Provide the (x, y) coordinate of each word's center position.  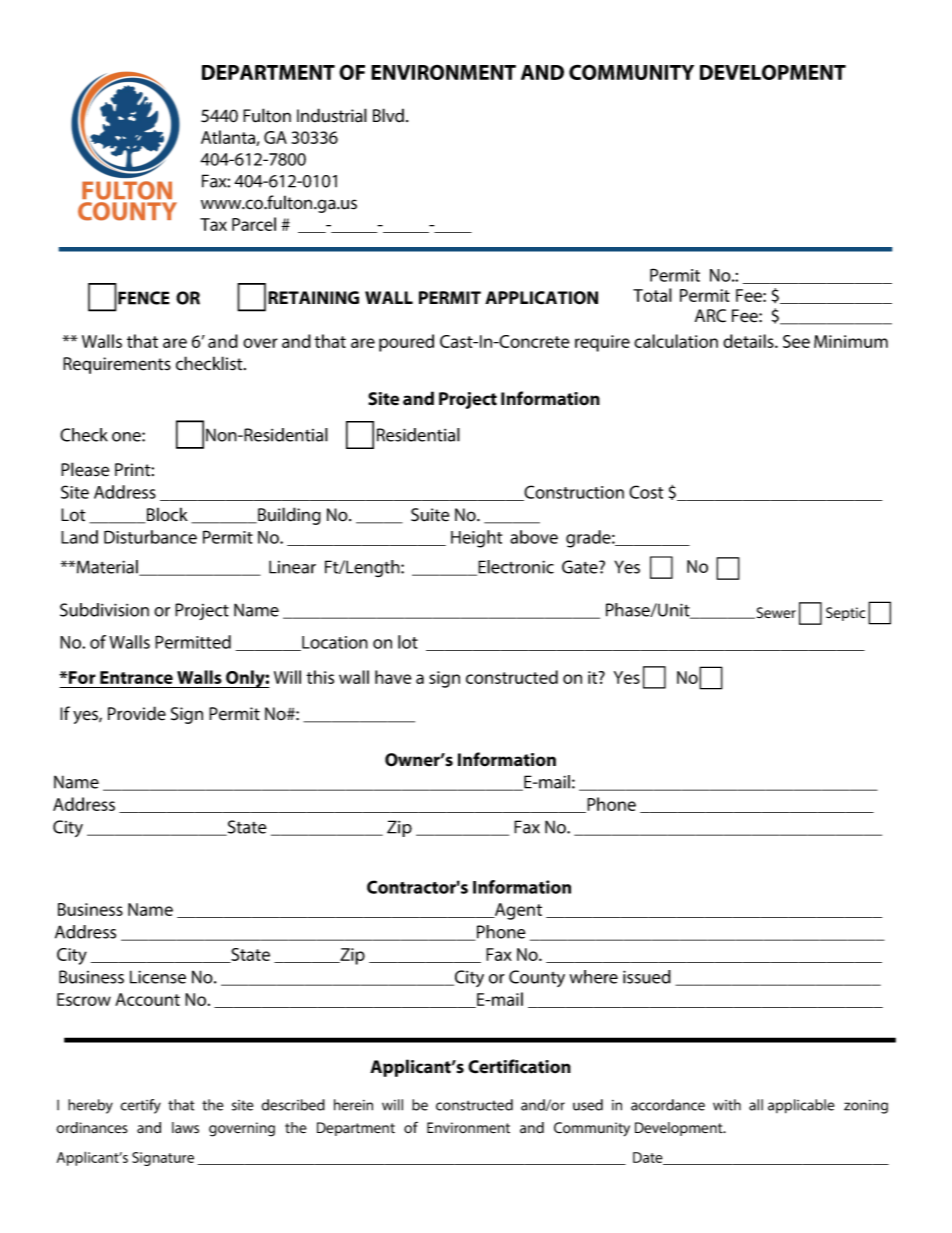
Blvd (388, 115)
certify (140, 1106)
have (393, 677)
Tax (213, 224)
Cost (646, 492)
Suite (430, 515)
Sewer (775, 613)
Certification (519, 1066)
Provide (137, 713)
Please (85, 469)
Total (652, 295)
